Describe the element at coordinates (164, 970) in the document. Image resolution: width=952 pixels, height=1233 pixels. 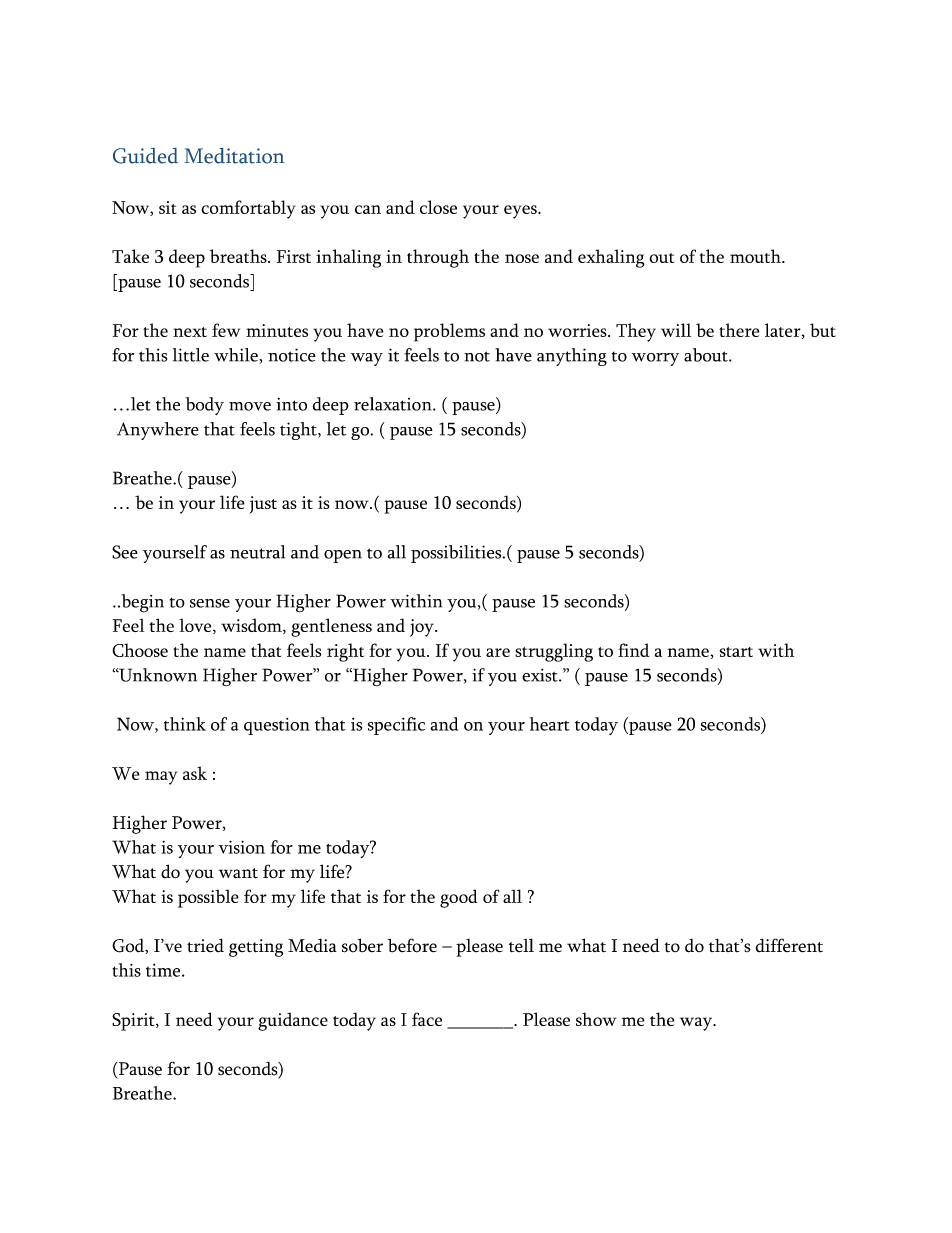
I see `time` at that location.
